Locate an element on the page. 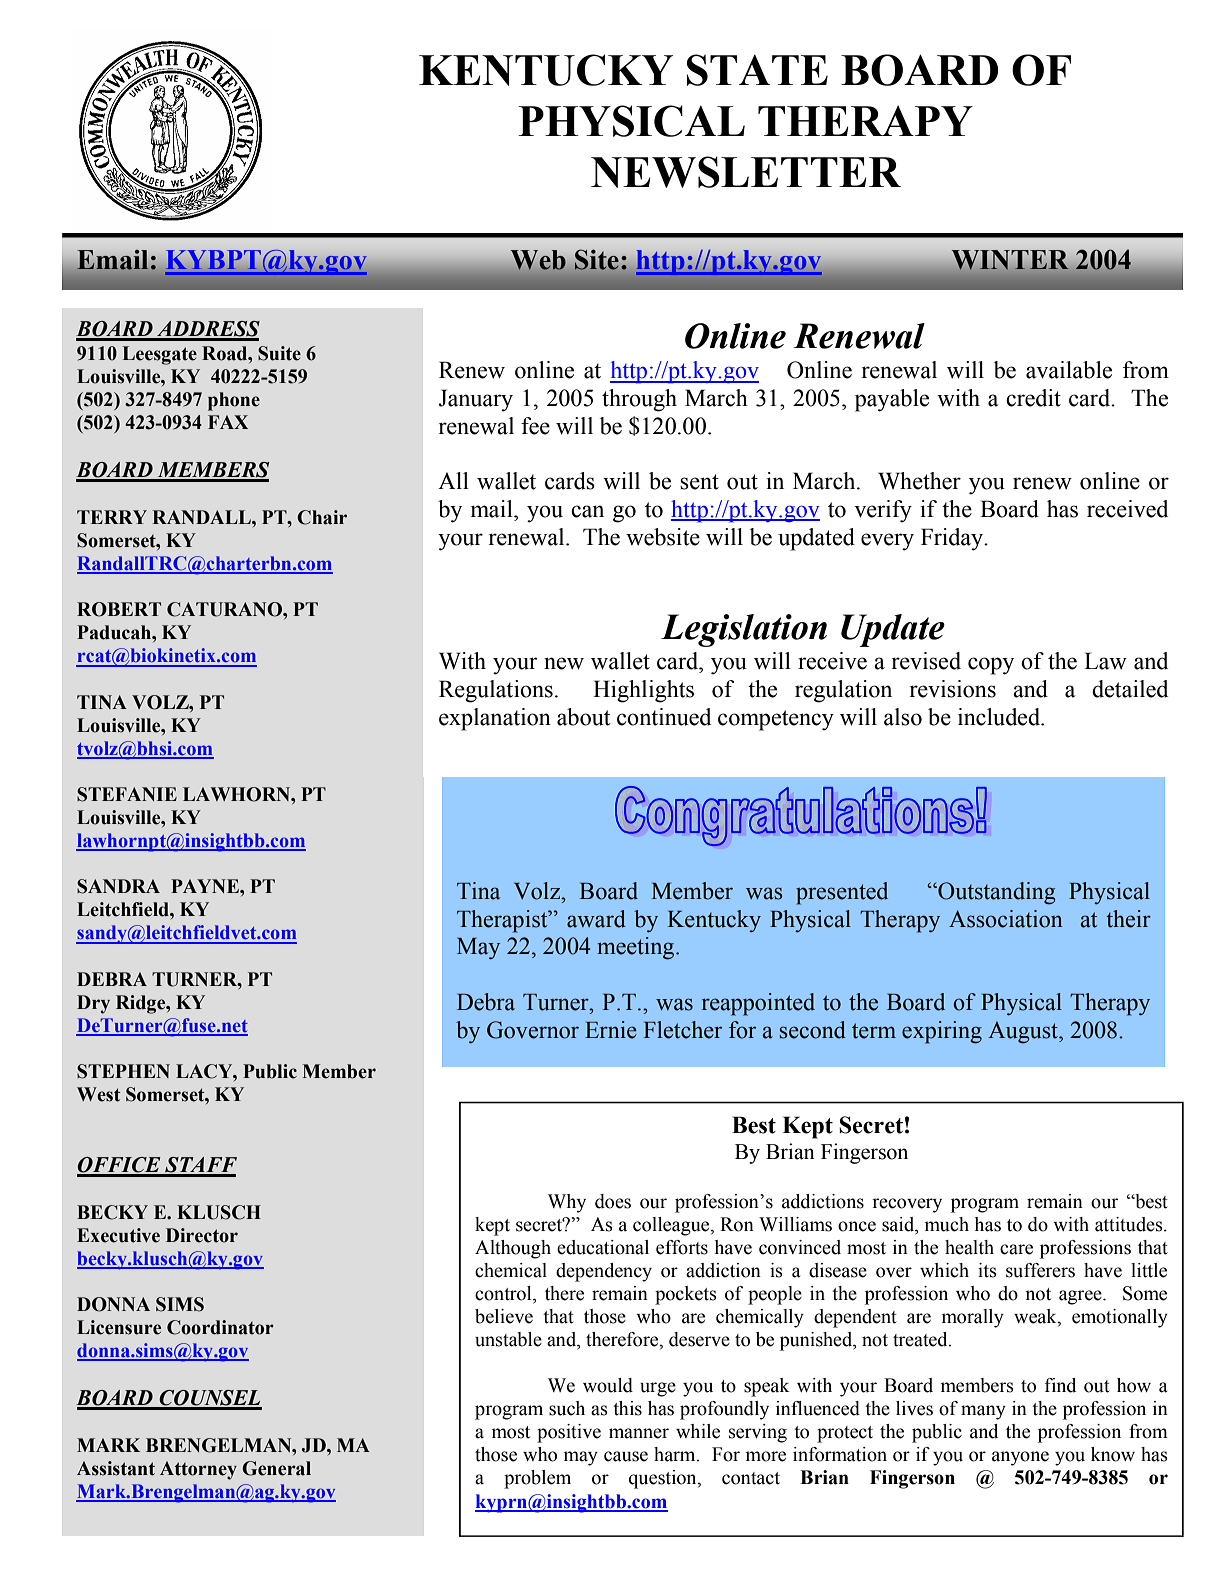  can is located at coordinates (587, 511).
